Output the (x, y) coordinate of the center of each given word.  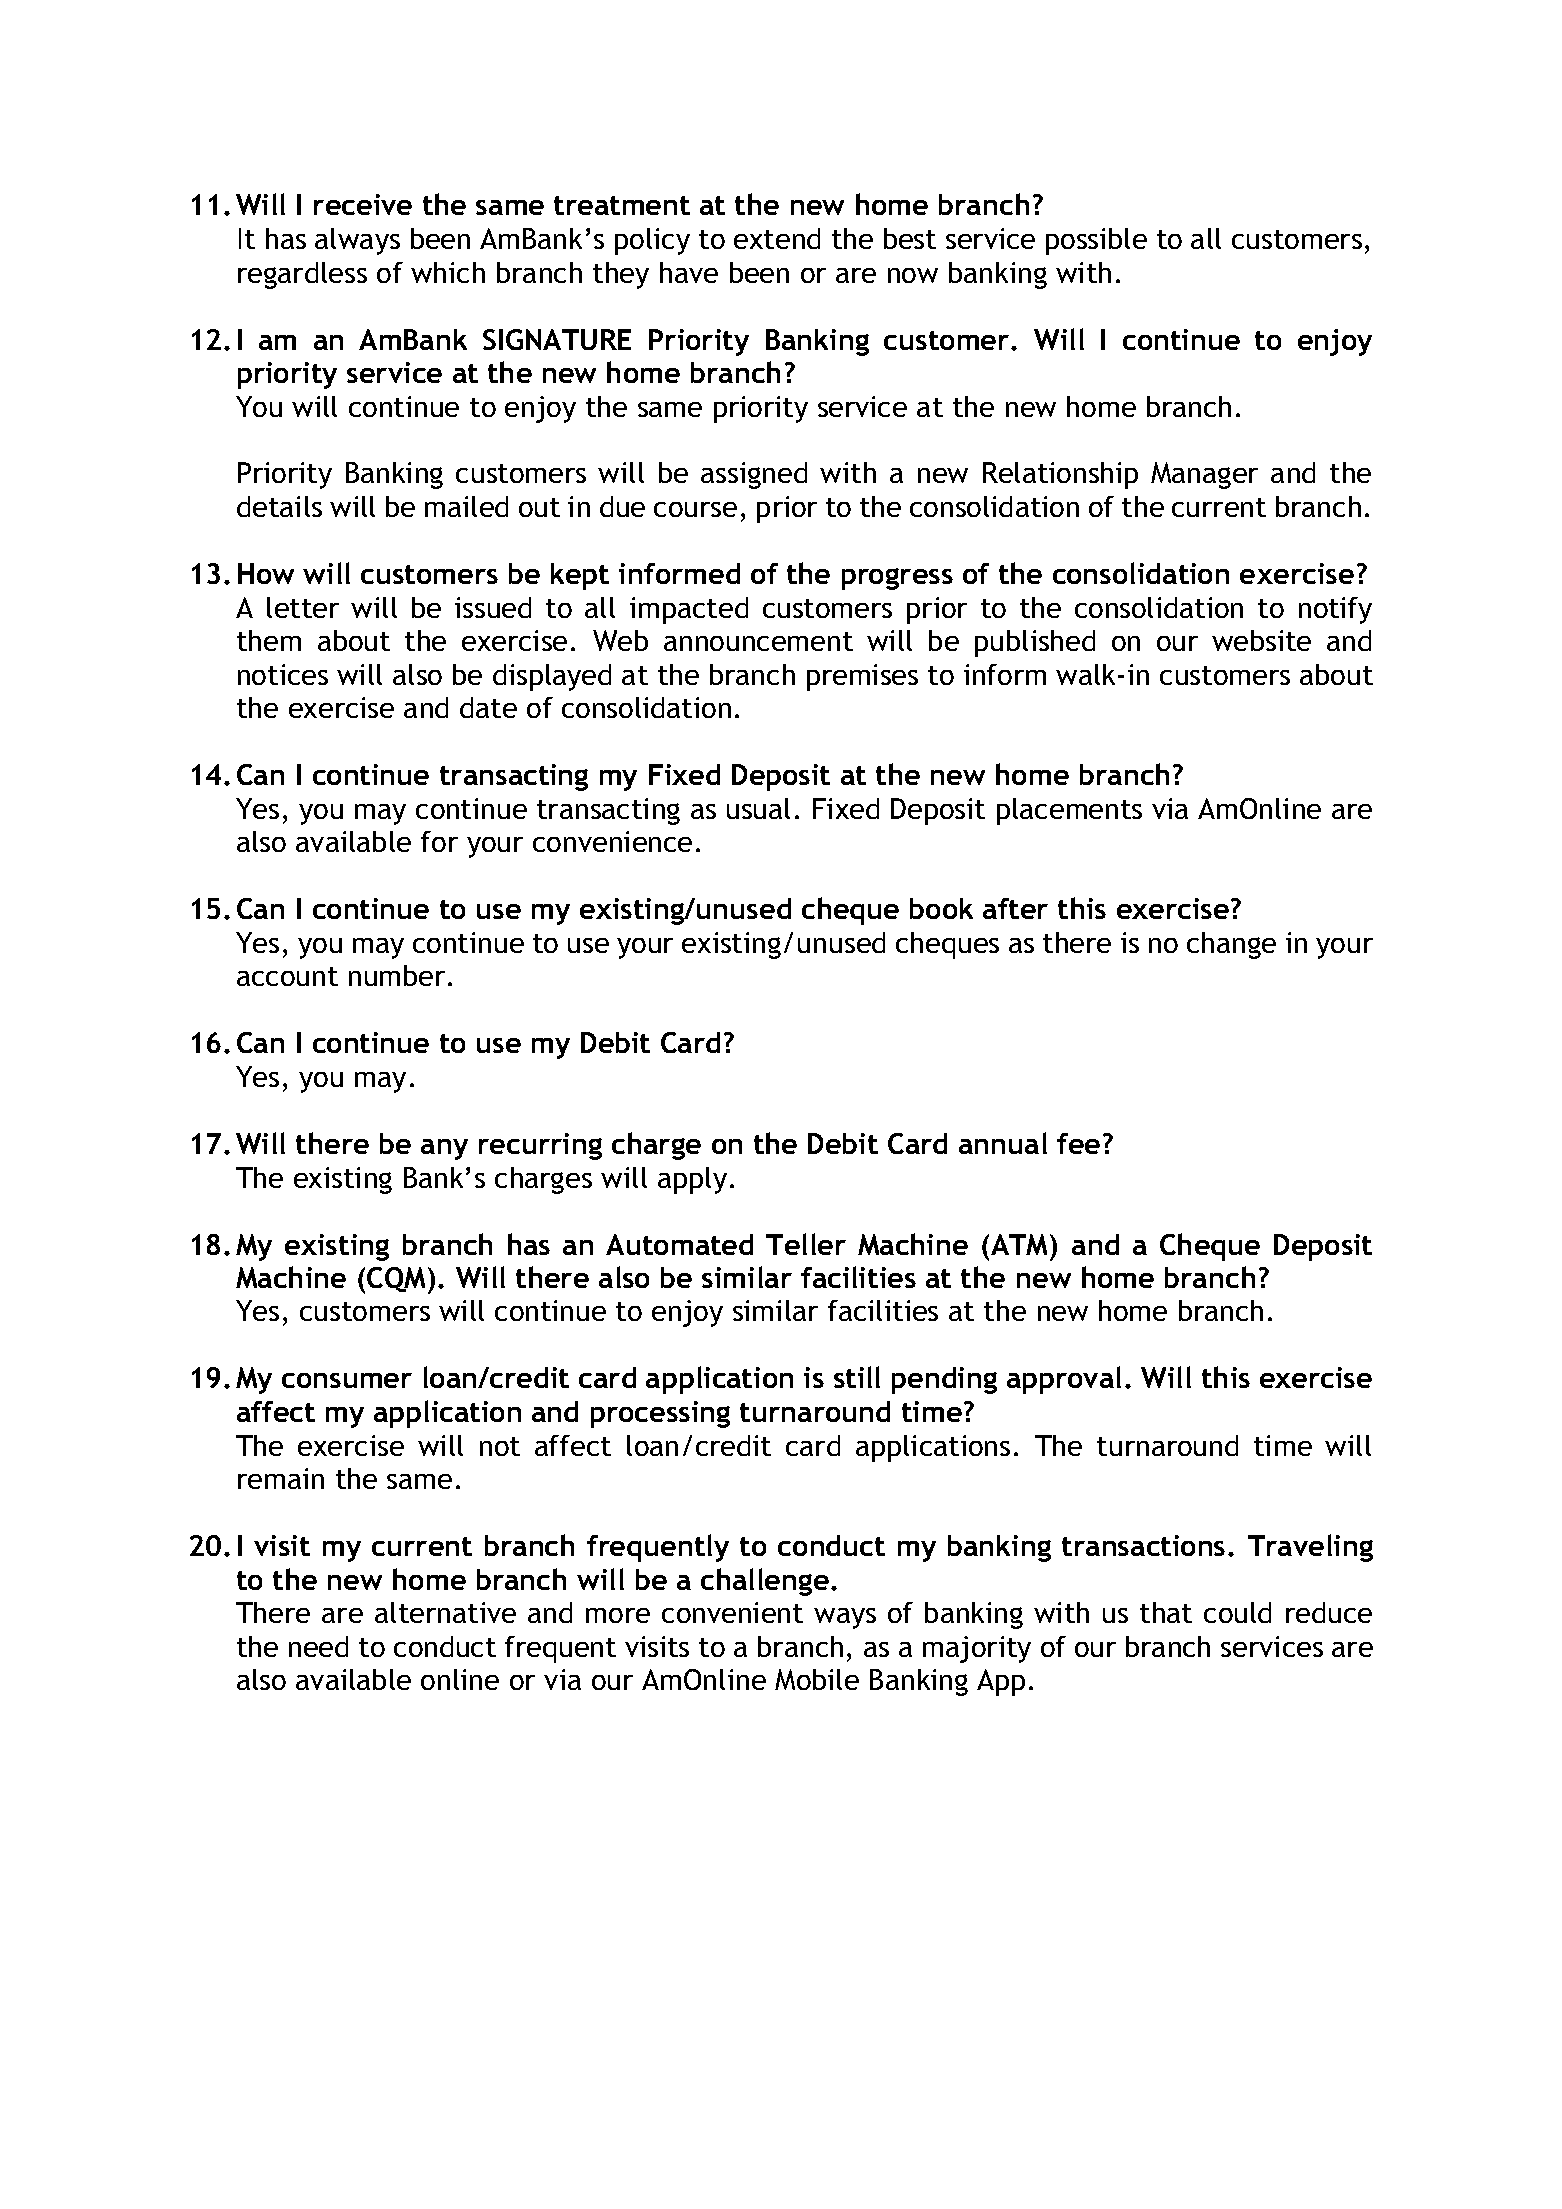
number (397, 975)
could (1237, 1612)
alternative (445, 1612)
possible (1096, 241)
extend (777, 238)
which (448, 272)
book (941, 908)
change (1231, 945)
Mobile (817, 1679)
